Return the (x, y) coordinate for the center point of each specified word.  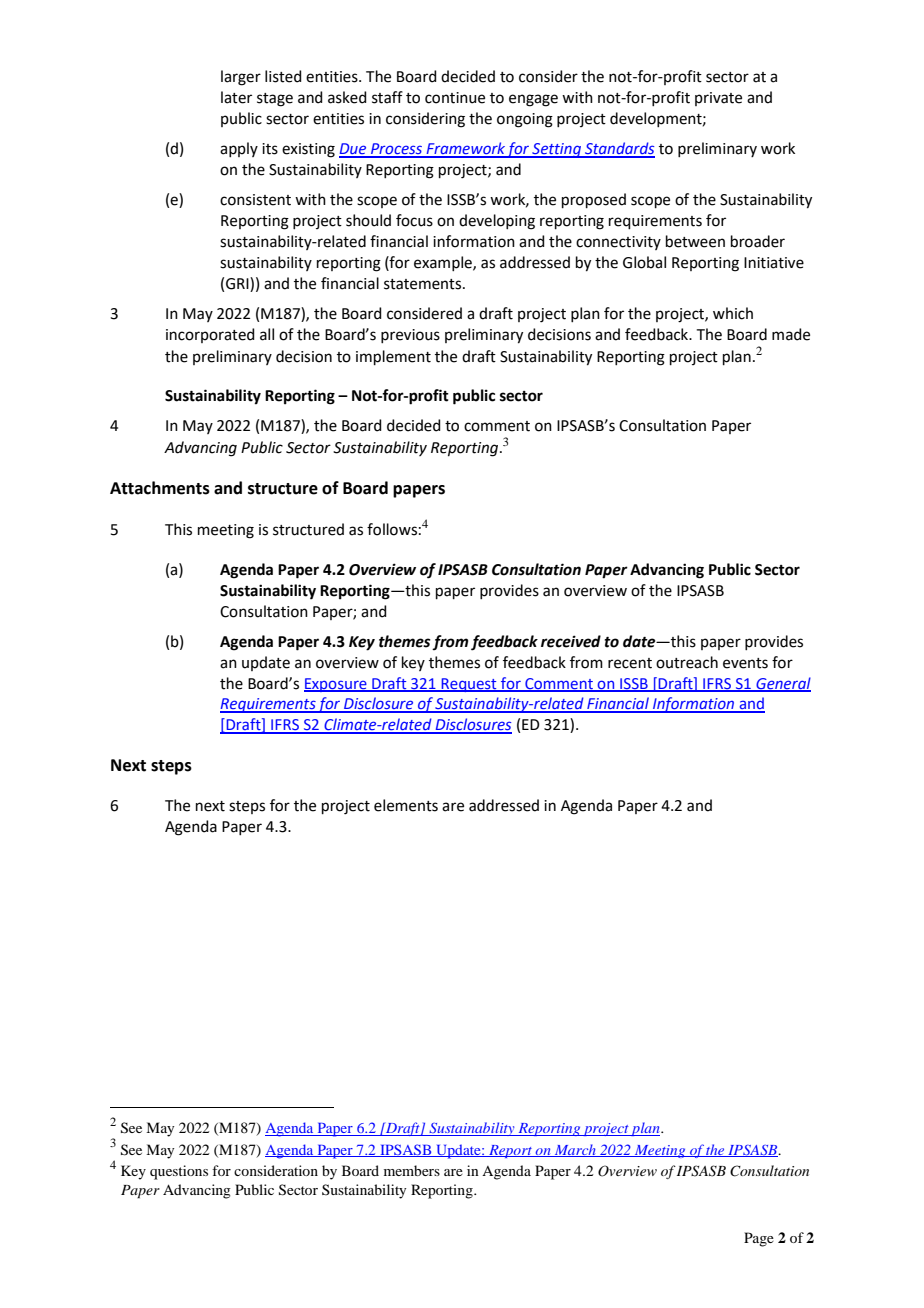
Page (759, 1239)
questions (179, 1172)
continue (455, 98)
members (412, 1170)
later (236, 97)
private (718, 99)
